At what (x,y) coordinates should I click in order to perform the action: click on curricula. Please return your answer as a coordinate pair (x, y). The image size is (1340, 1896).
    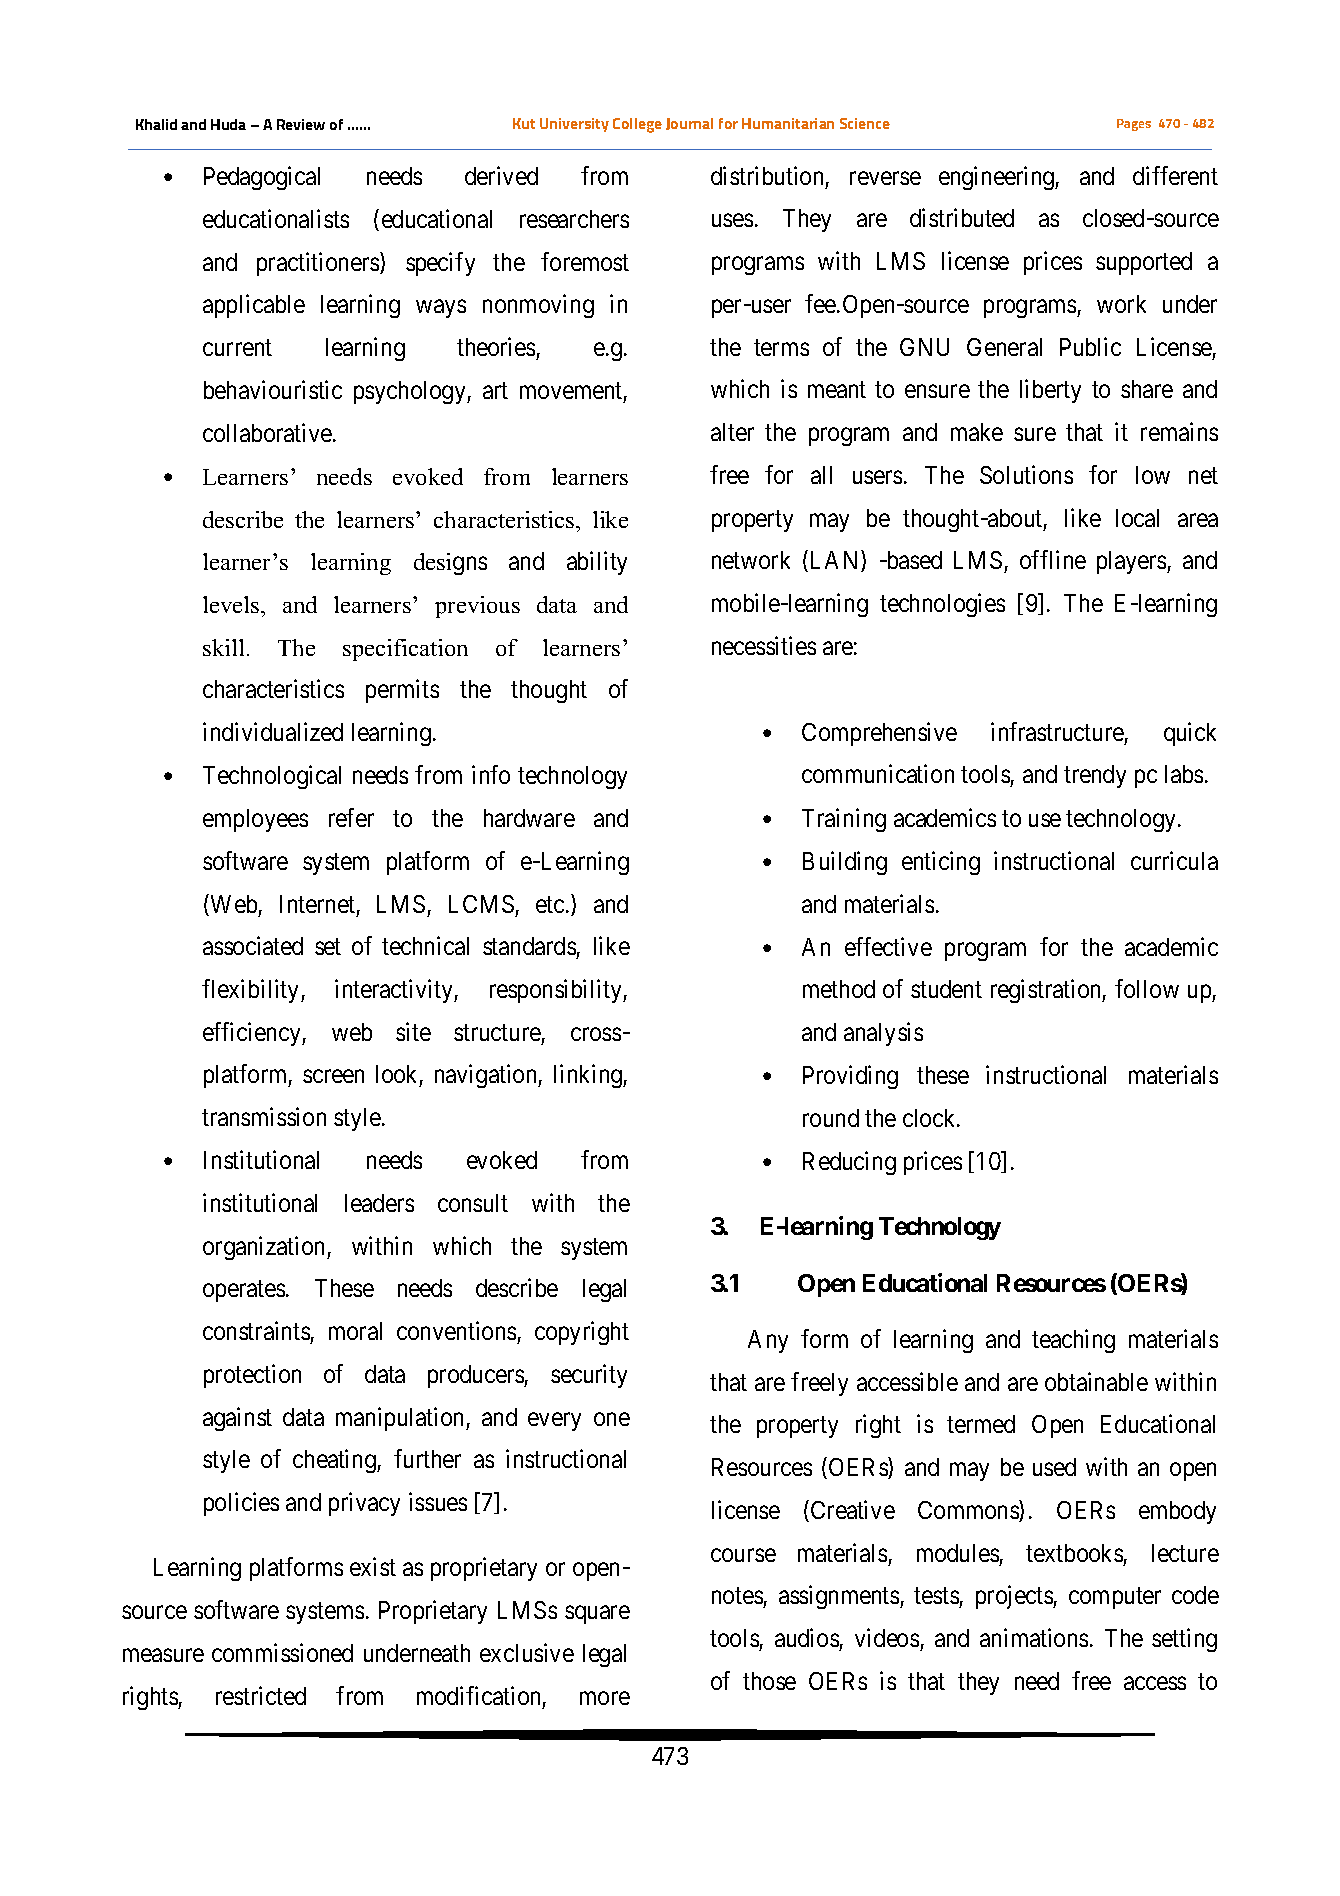
    Looking at the image, I should click on (1174, 860).
